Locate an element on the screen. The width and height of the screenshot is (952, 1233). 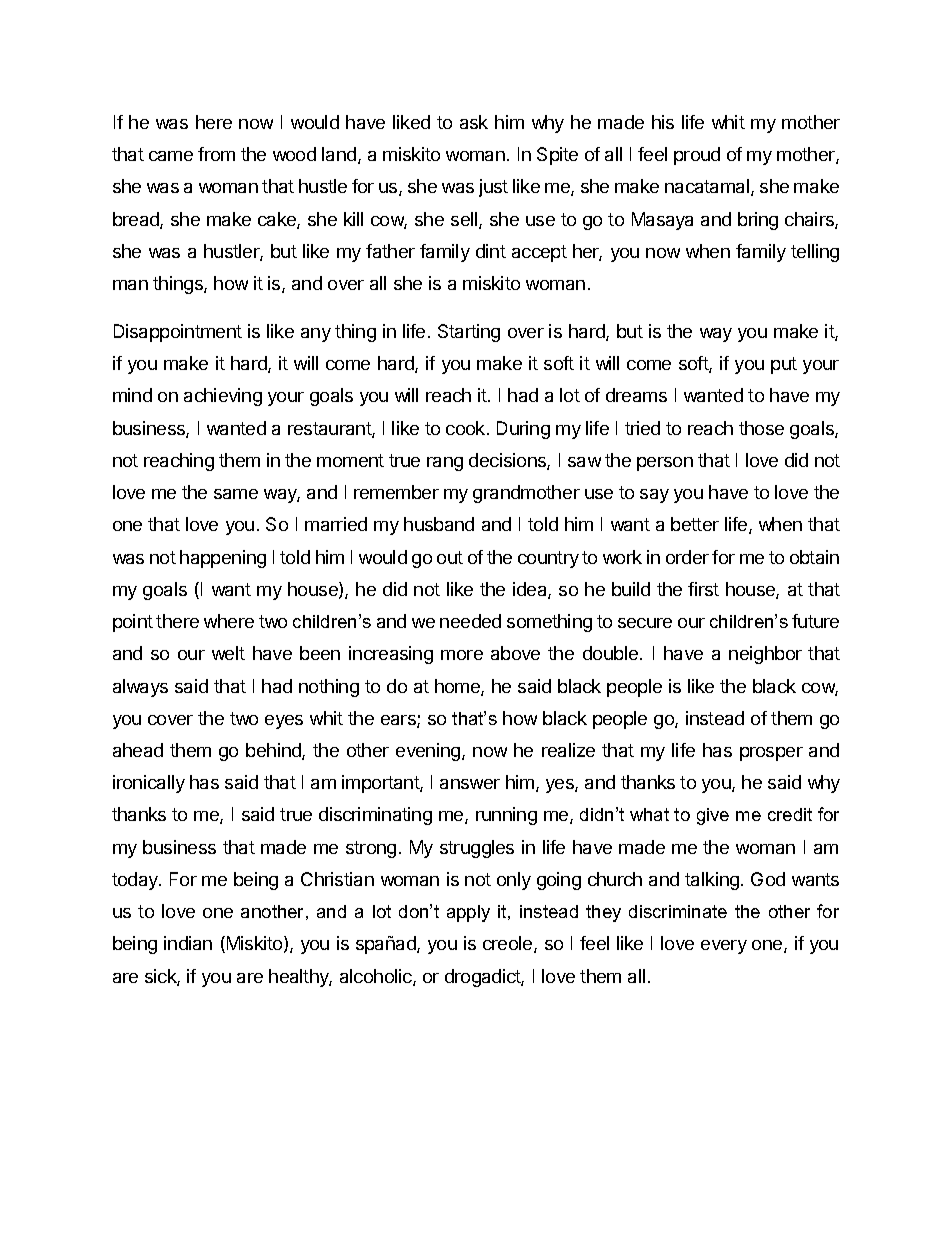
ask is located at coordinates (474, 122).
